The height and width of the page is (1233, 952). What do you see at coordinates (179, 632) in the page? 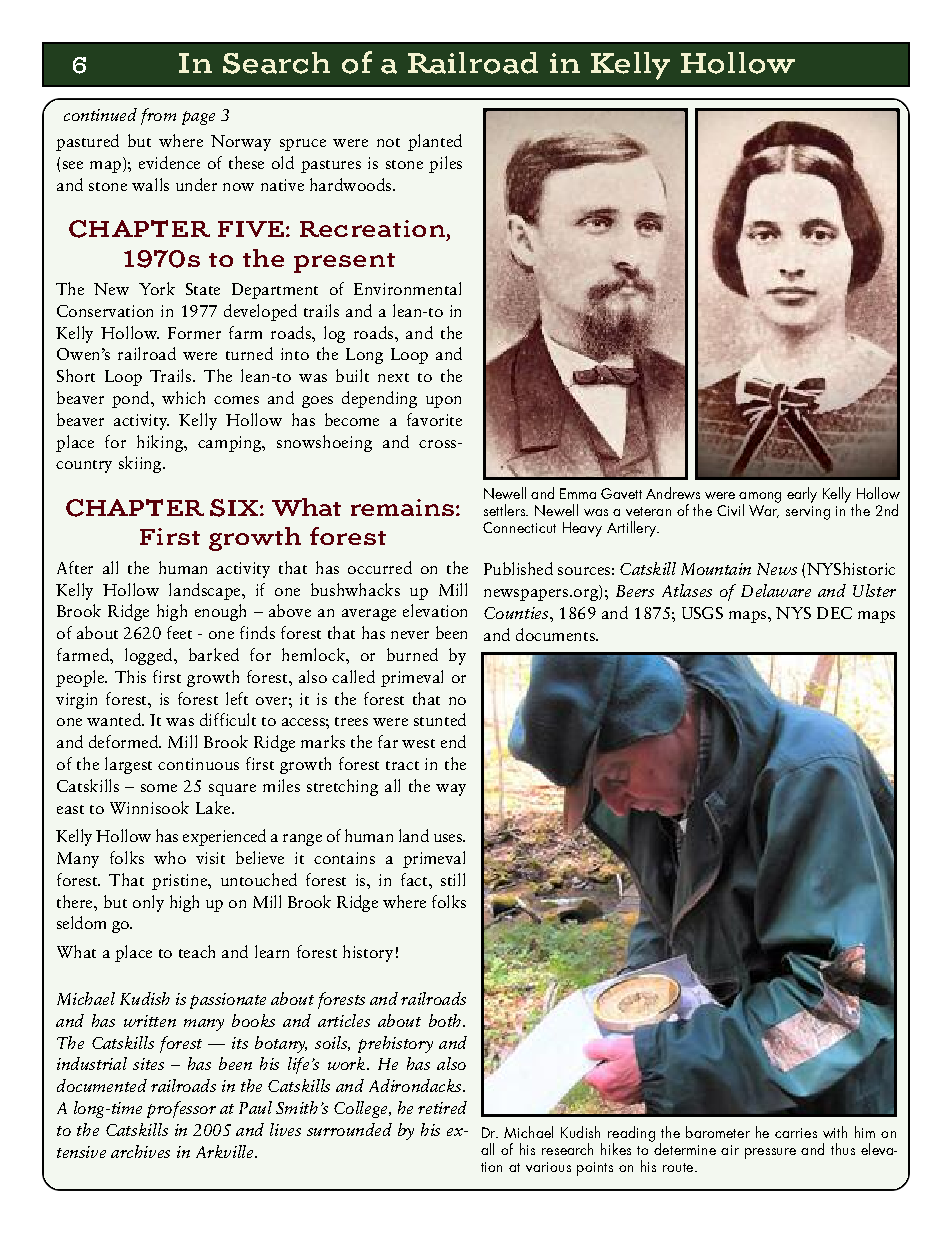
I see `feet` at bounding box center [179, 632].
